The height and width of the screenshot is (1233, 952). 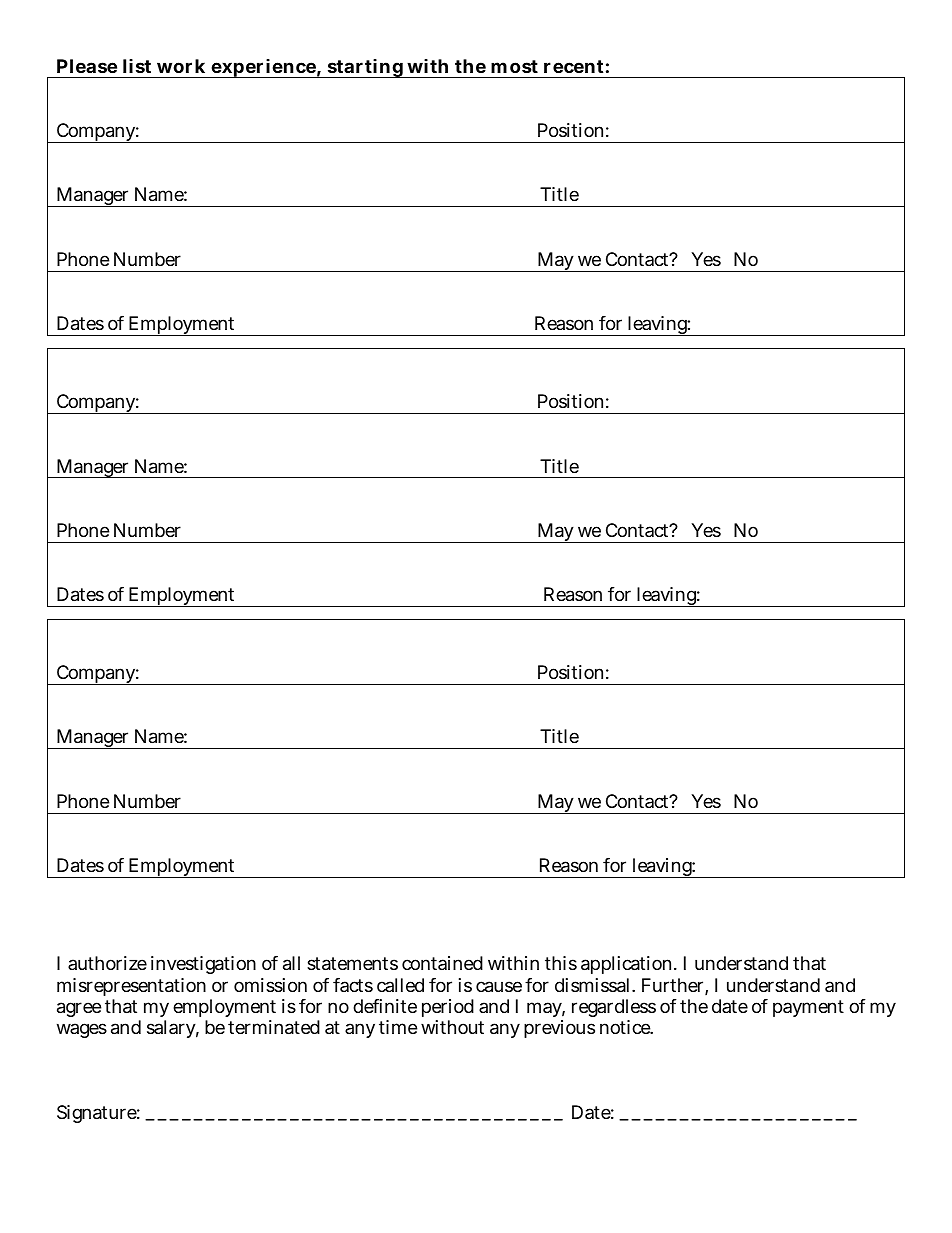 I want to click on investigation, so click(x=203, y=965).
